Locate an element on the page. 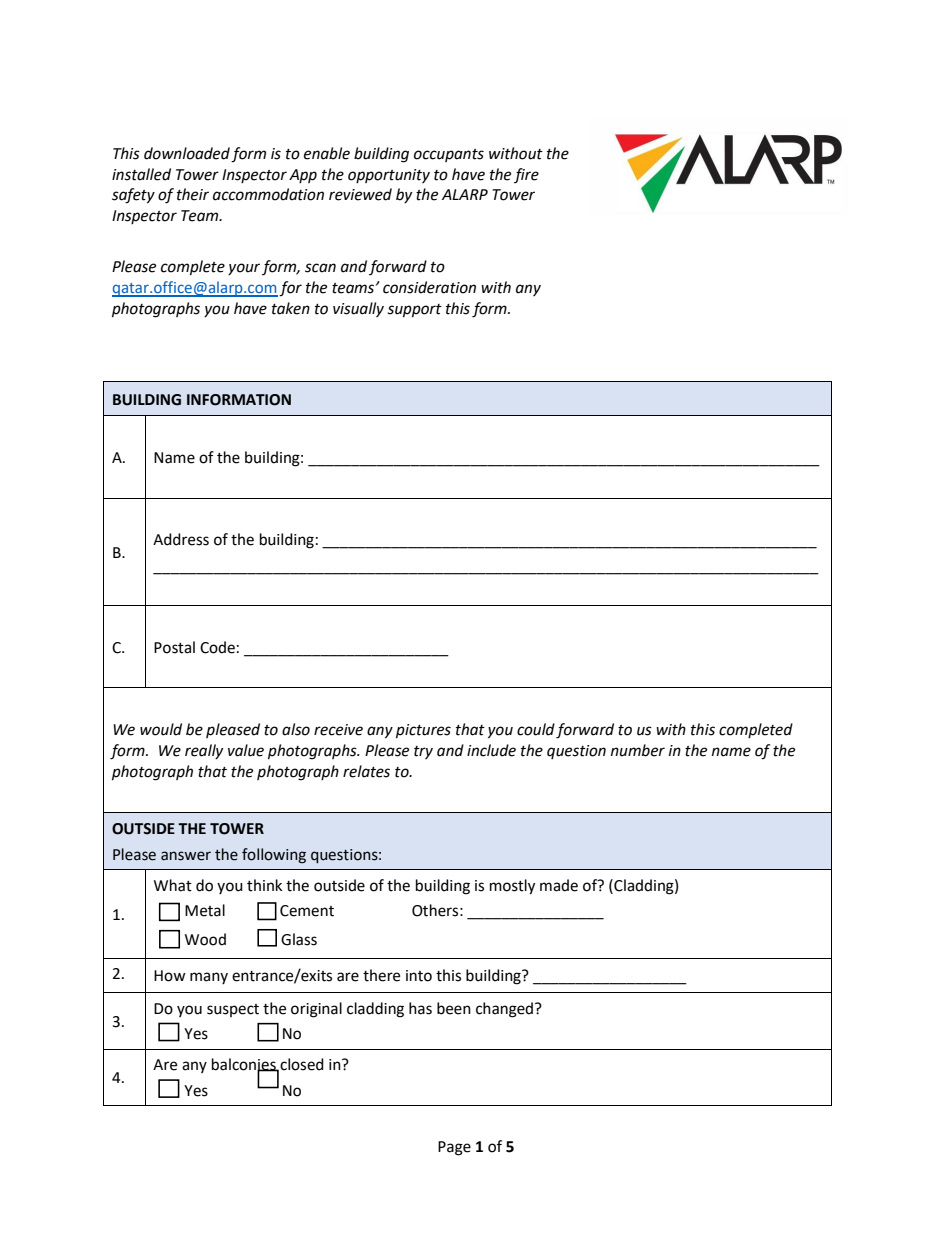  could is located at coordinates (536, 729).
